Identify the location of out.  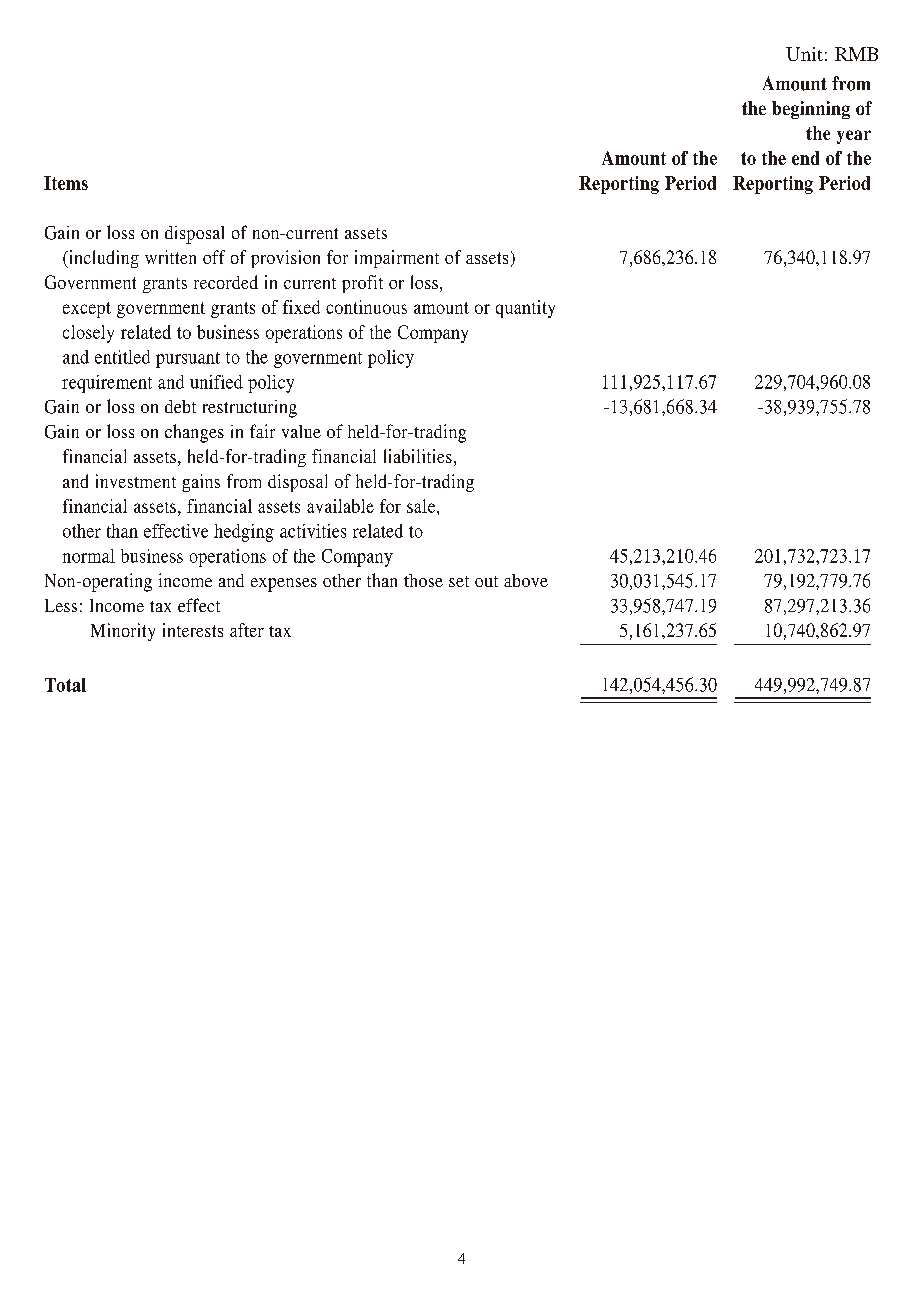
(486, 581).
